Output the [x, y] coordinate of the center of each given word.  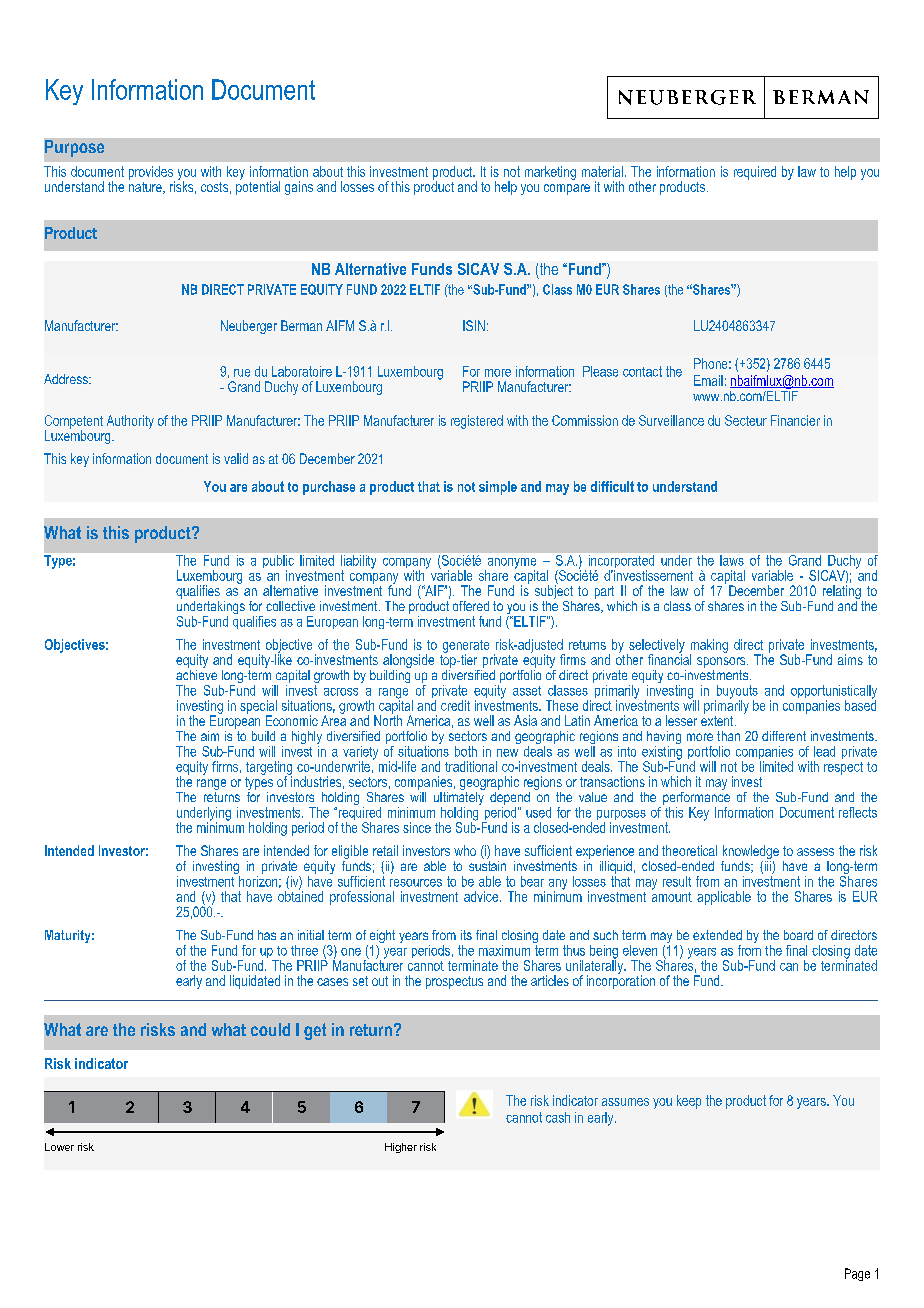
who [465, 850]
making [709, 647]
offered [471, 606]
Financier [795, 420]
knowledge [750, 853]
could [270, 1029]
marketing [550, 173]
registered [477, 422]
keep [689, 1102]
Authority [130, 422]
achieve [196, 673]
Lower [59, 1147]
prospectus [454, 982]
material [602, 171]
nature [146, 186]
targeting [269, 769]
